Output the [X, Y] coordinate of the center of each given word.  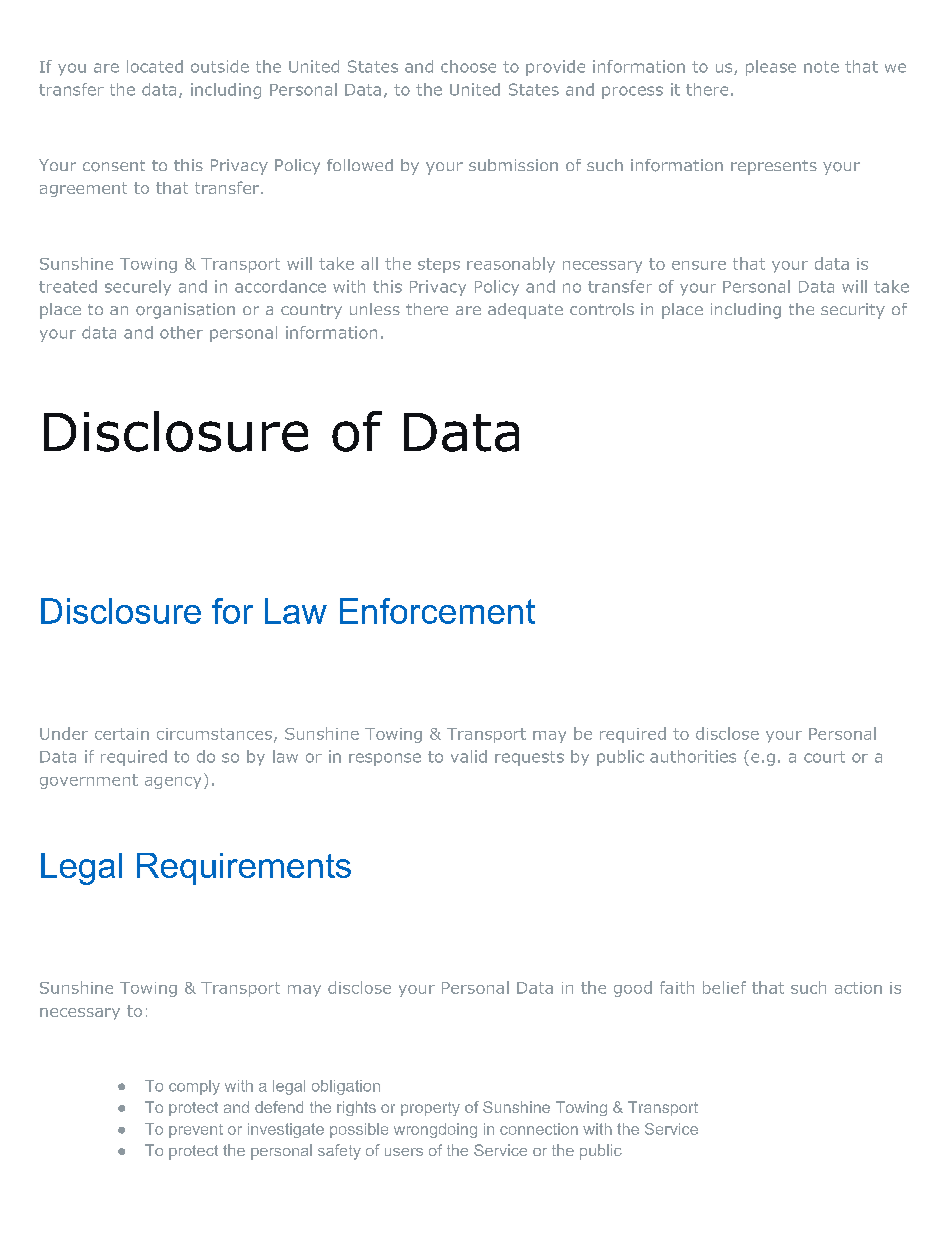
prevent [196, 1131]
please [771, 68]
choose [468, 66]
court [824, 757]
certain [122, 734]
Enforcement [437, 611]
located [155, 66]
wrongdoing [435, 1130]
